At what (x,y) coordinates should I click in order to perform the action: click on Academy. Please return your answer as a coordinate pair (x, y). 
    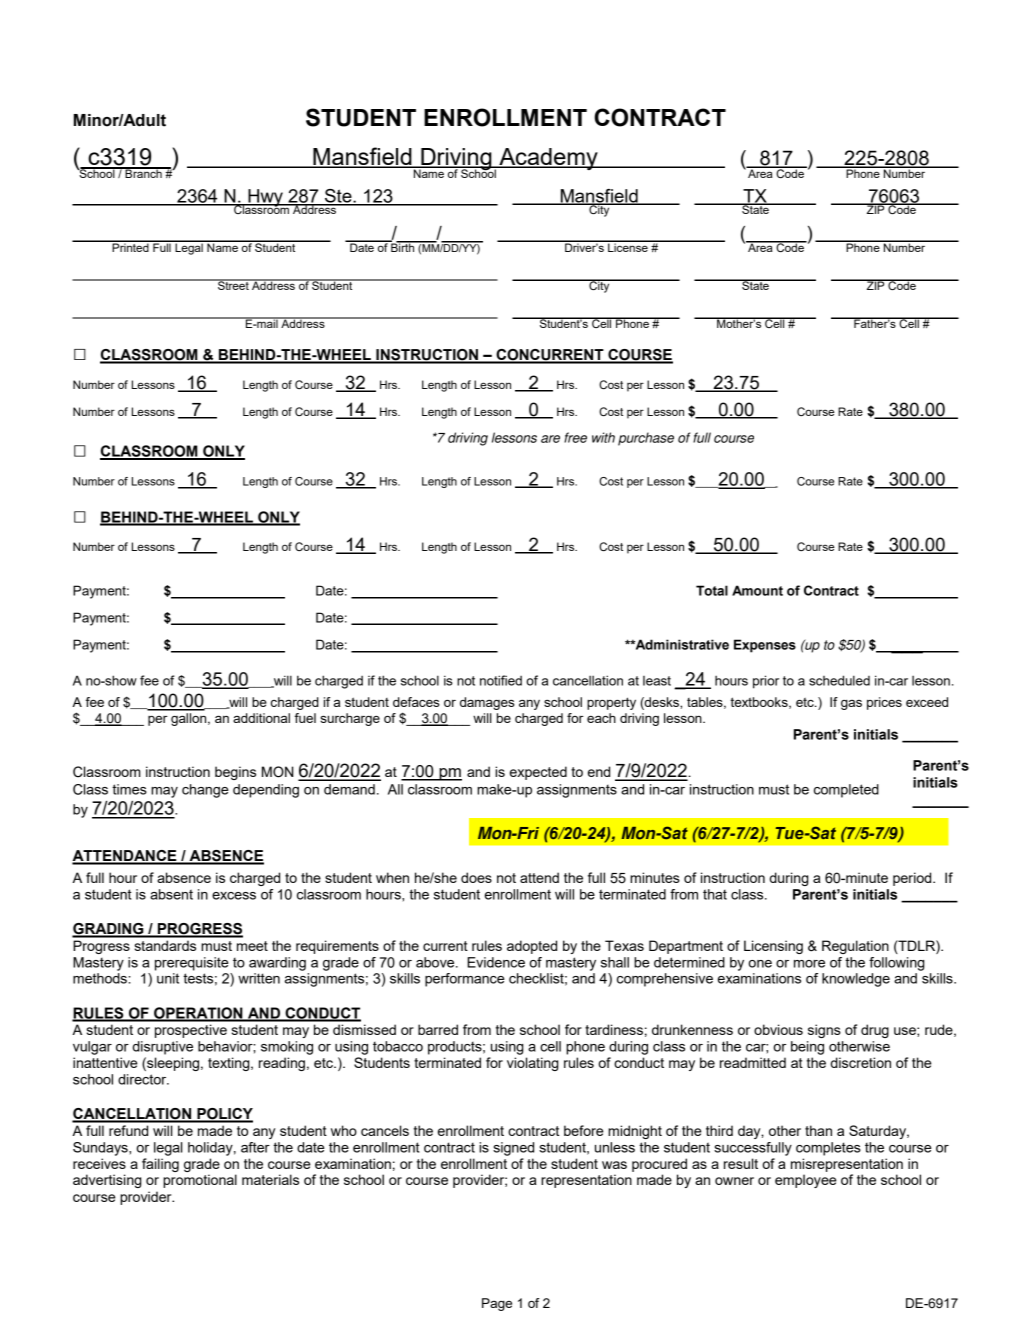
    Looking at the image, I should click on (548, 159).
